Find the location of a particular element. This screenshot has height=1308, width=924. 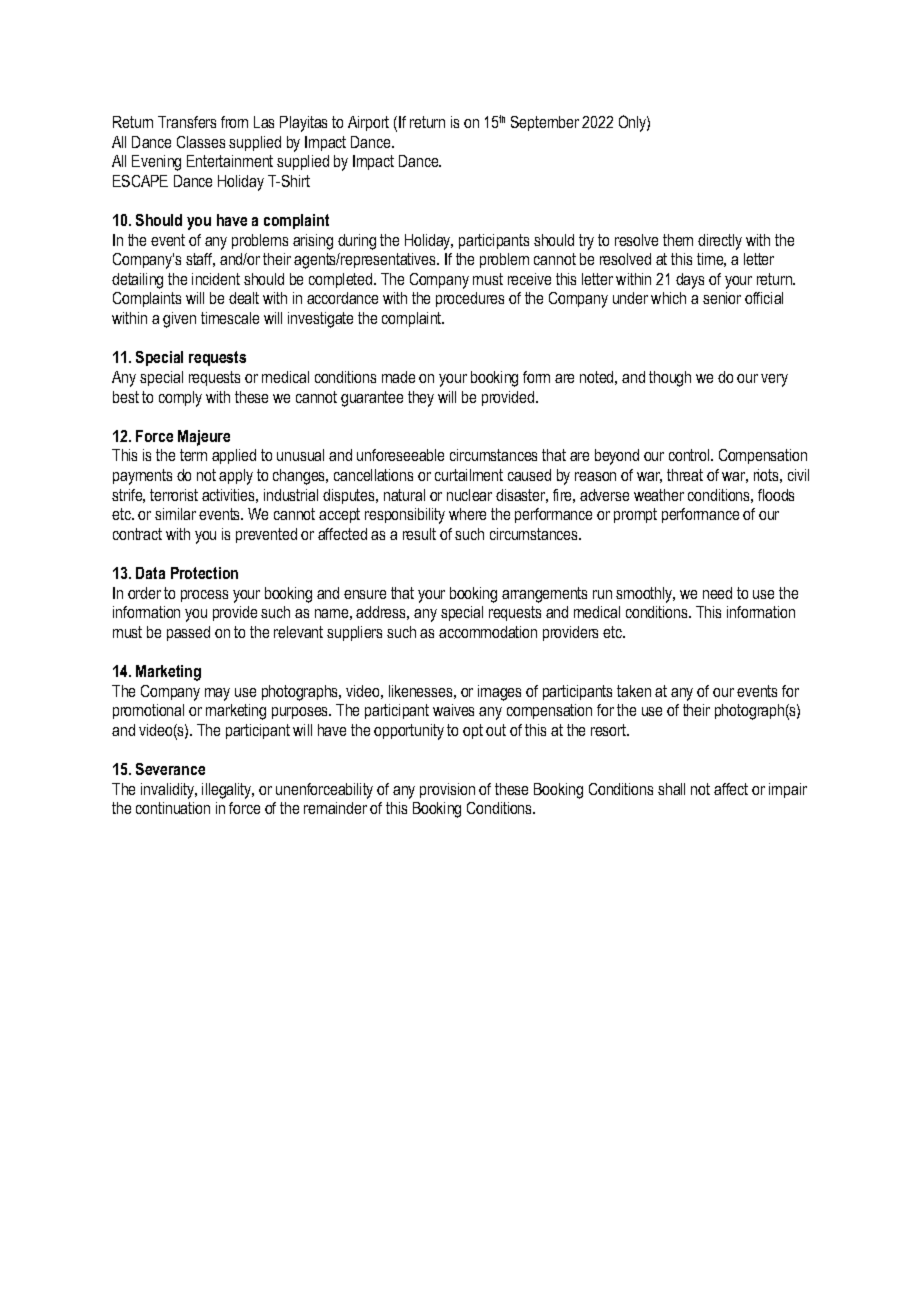

dealt is located at coordinates (244, 298).
